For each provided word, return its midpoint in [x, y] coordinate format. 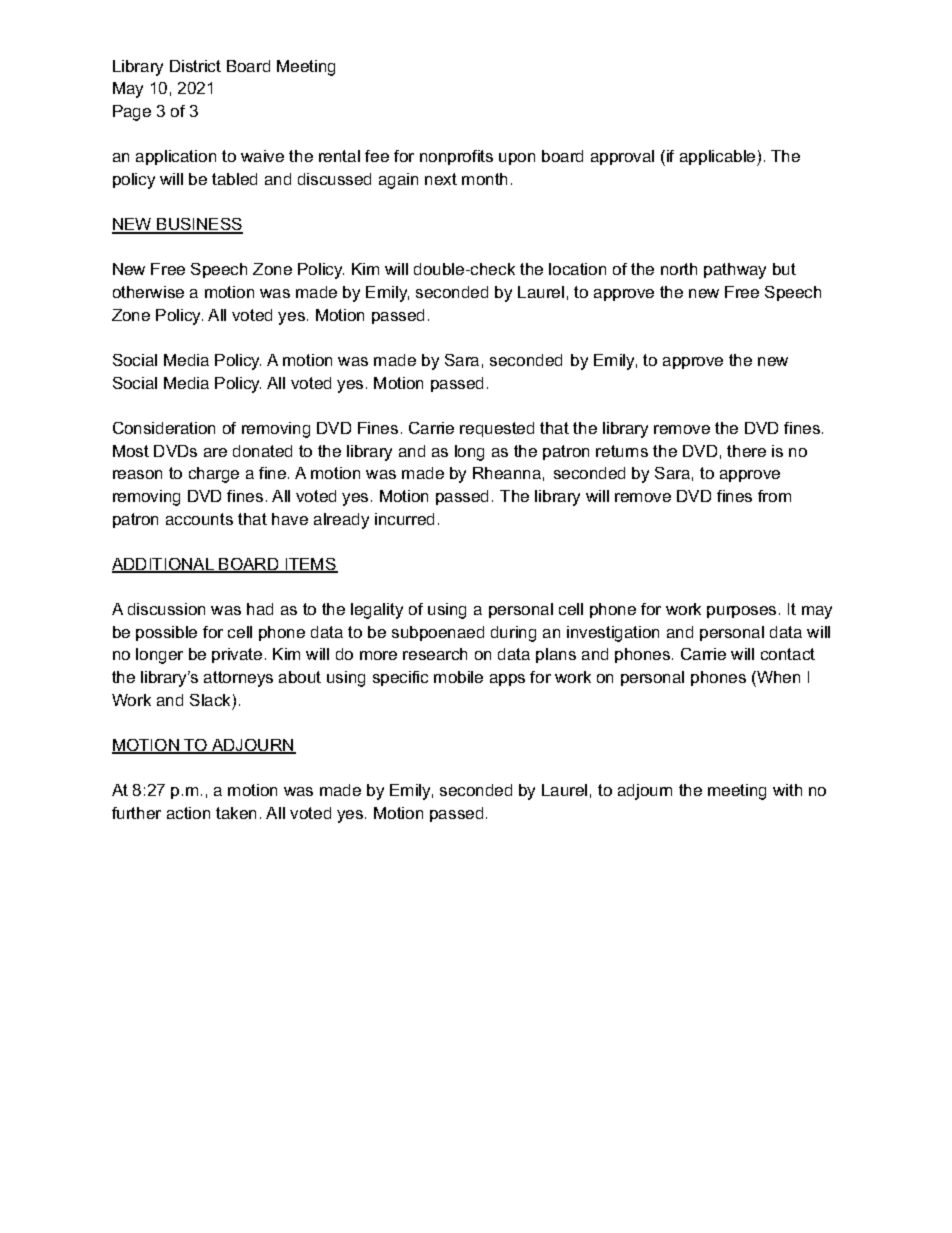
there [746, 451]
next [441, 179]
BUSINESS [199, 225]
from [774, 496]
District [195, 66]
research [435, 654]
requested [497, 429]
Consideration [164, 428]
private [237, 655]
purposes [741, 612]
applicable [719, 158]
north [679, 269]
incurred [404, 519]
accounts [199, 519]
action [188, 813]
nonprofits [456, 157]
